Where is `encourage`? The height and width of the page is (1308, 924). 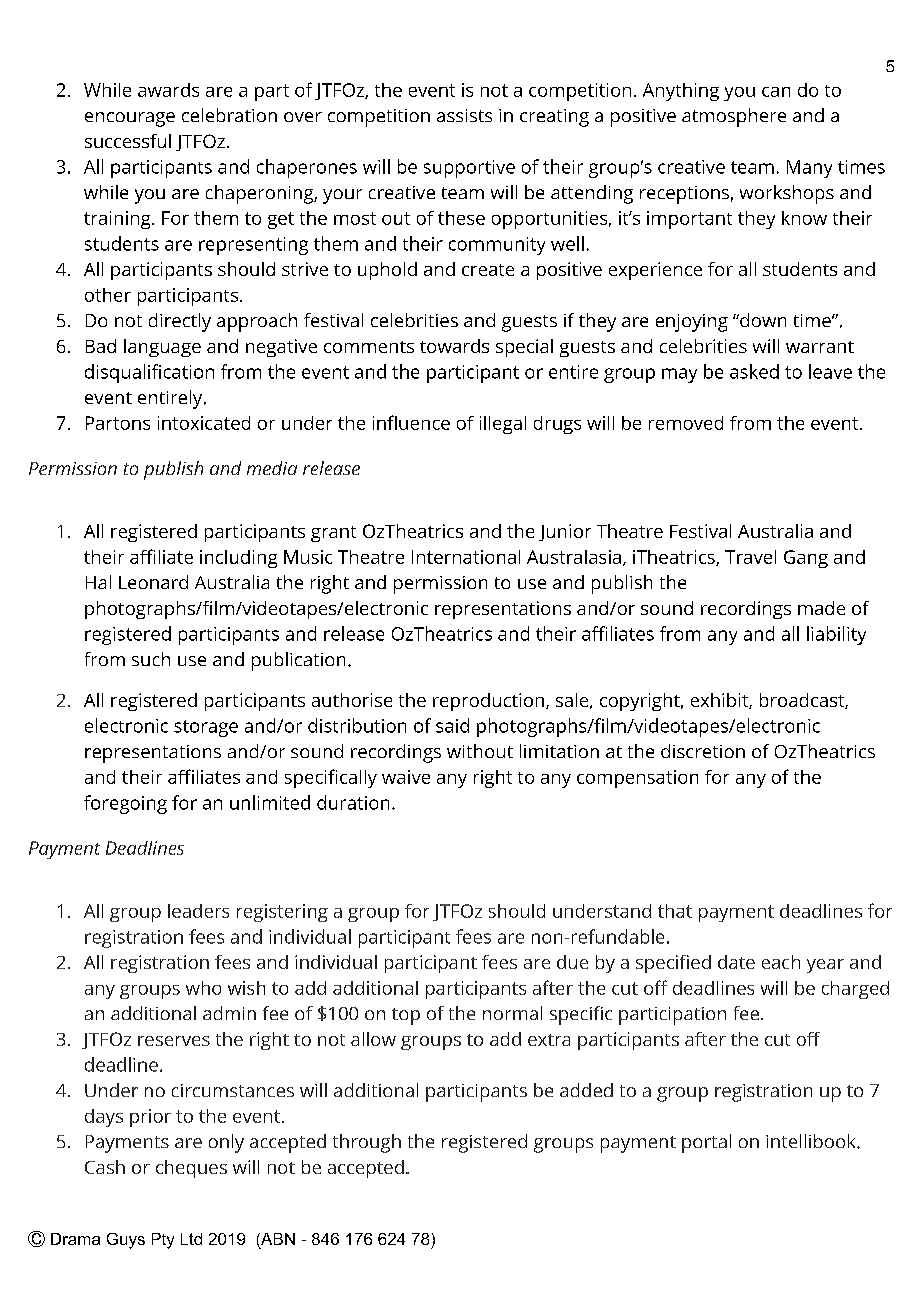 encourage is located at coordinates (130, 119).
